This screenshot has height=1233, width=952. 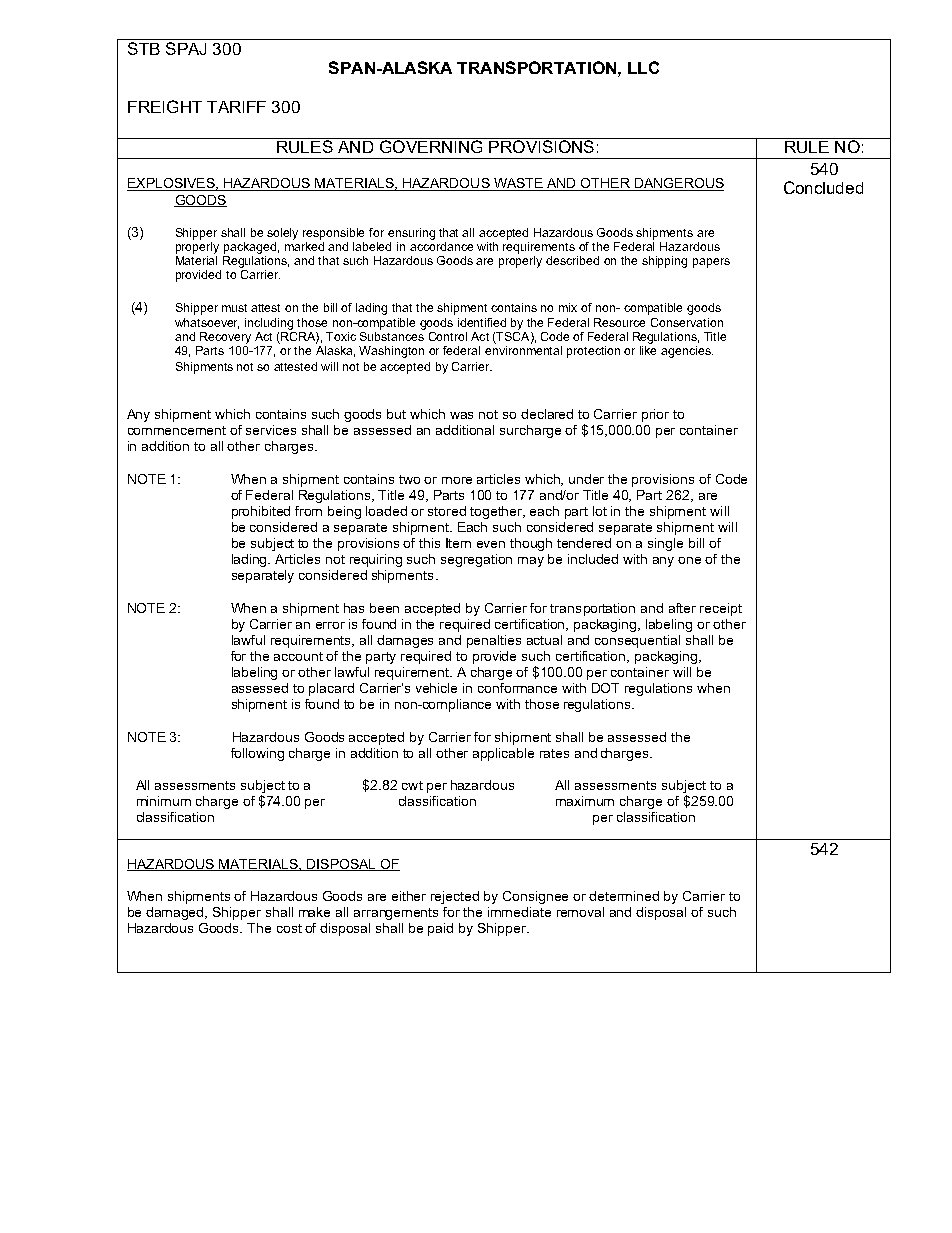 What do you see at coordinates (236, 107) in the screenshot?
I see `TARIFF` at bounding box center [236, 107].
